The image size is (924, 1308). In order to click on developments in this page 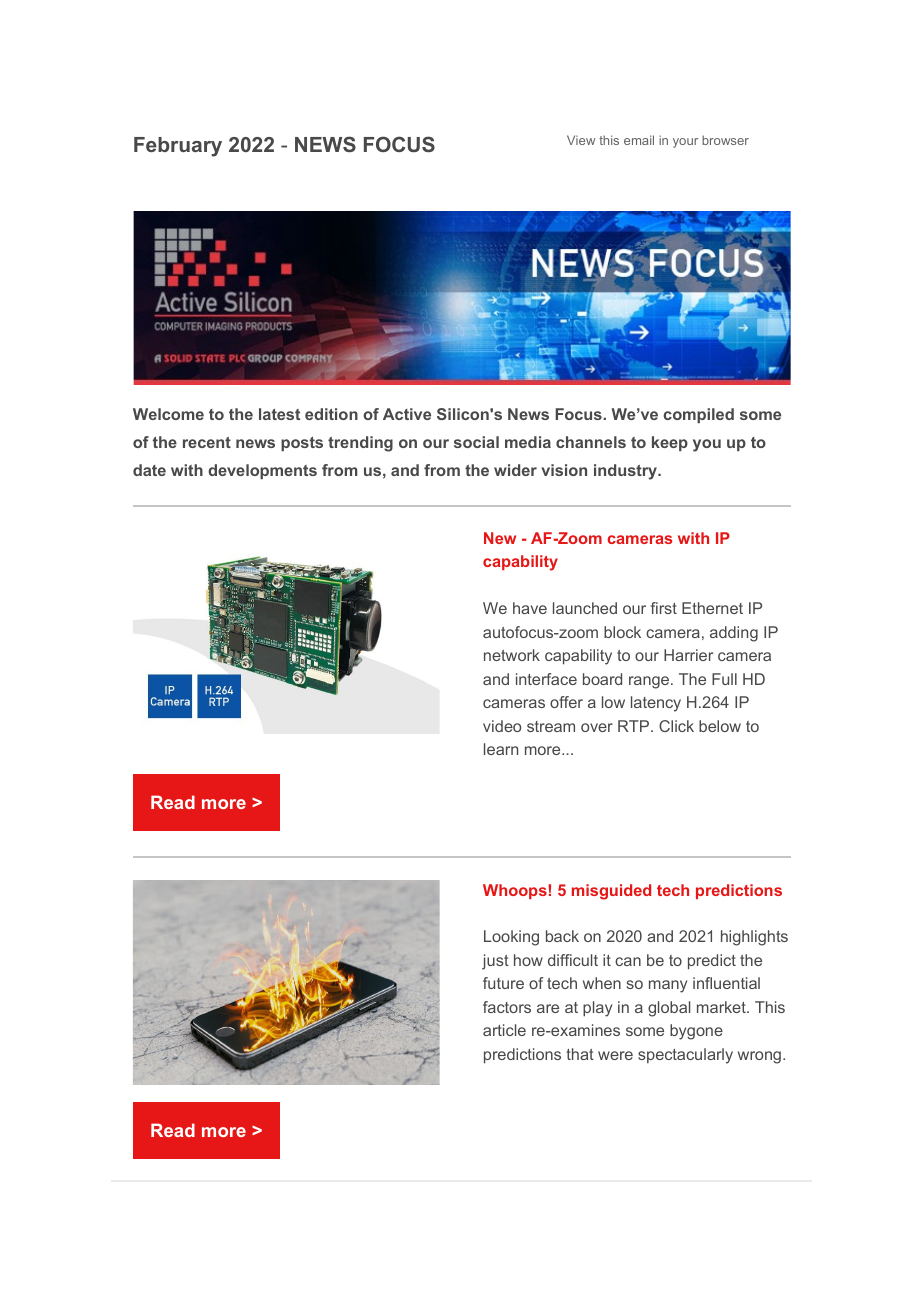, I will do `click(262, 471)`.
